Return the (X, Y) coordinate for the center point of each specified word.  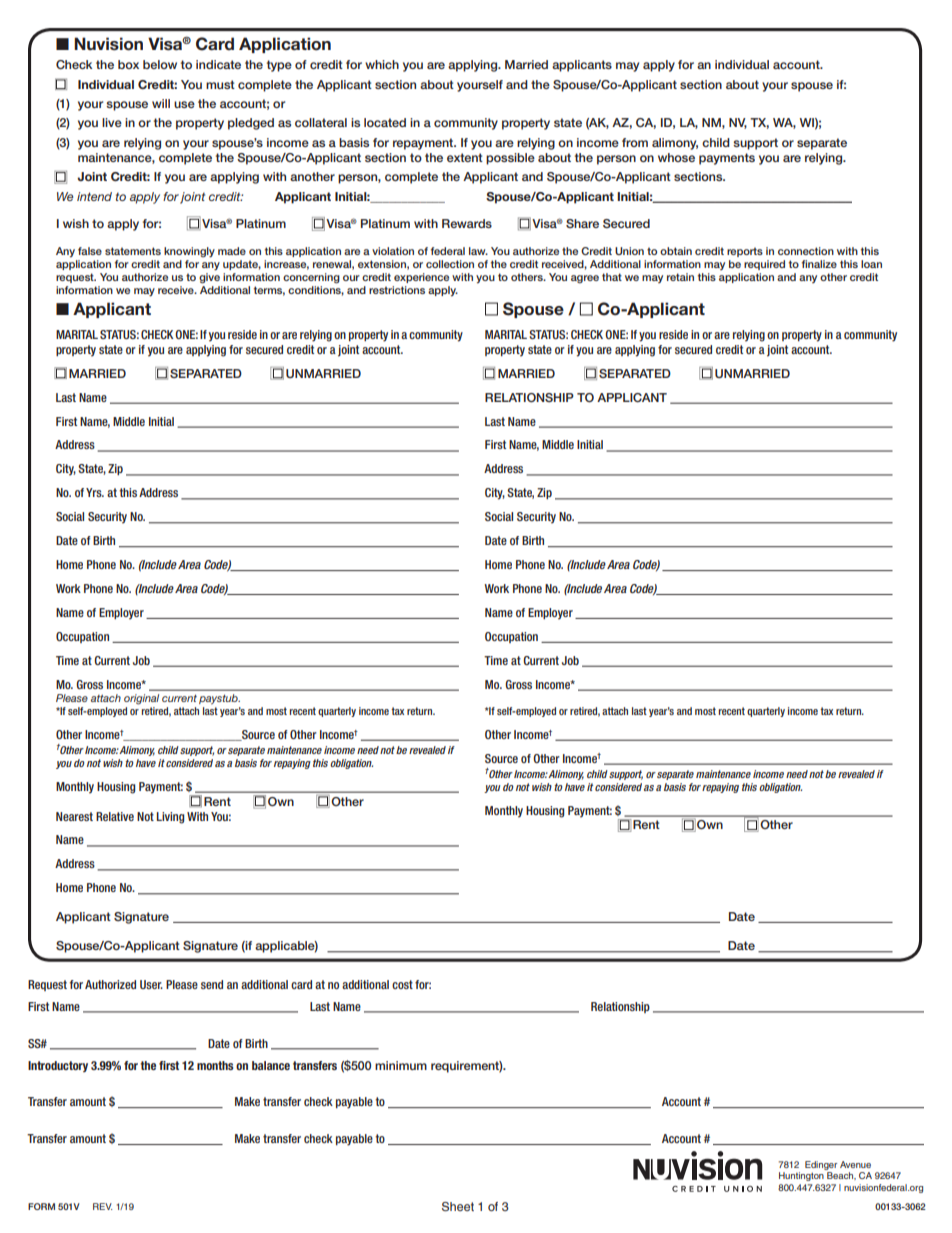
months (215, 1065)
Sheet (458, 1206)
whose (676, 157)
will (161, 103)
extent (465, 157)
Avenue (855, 1164)
